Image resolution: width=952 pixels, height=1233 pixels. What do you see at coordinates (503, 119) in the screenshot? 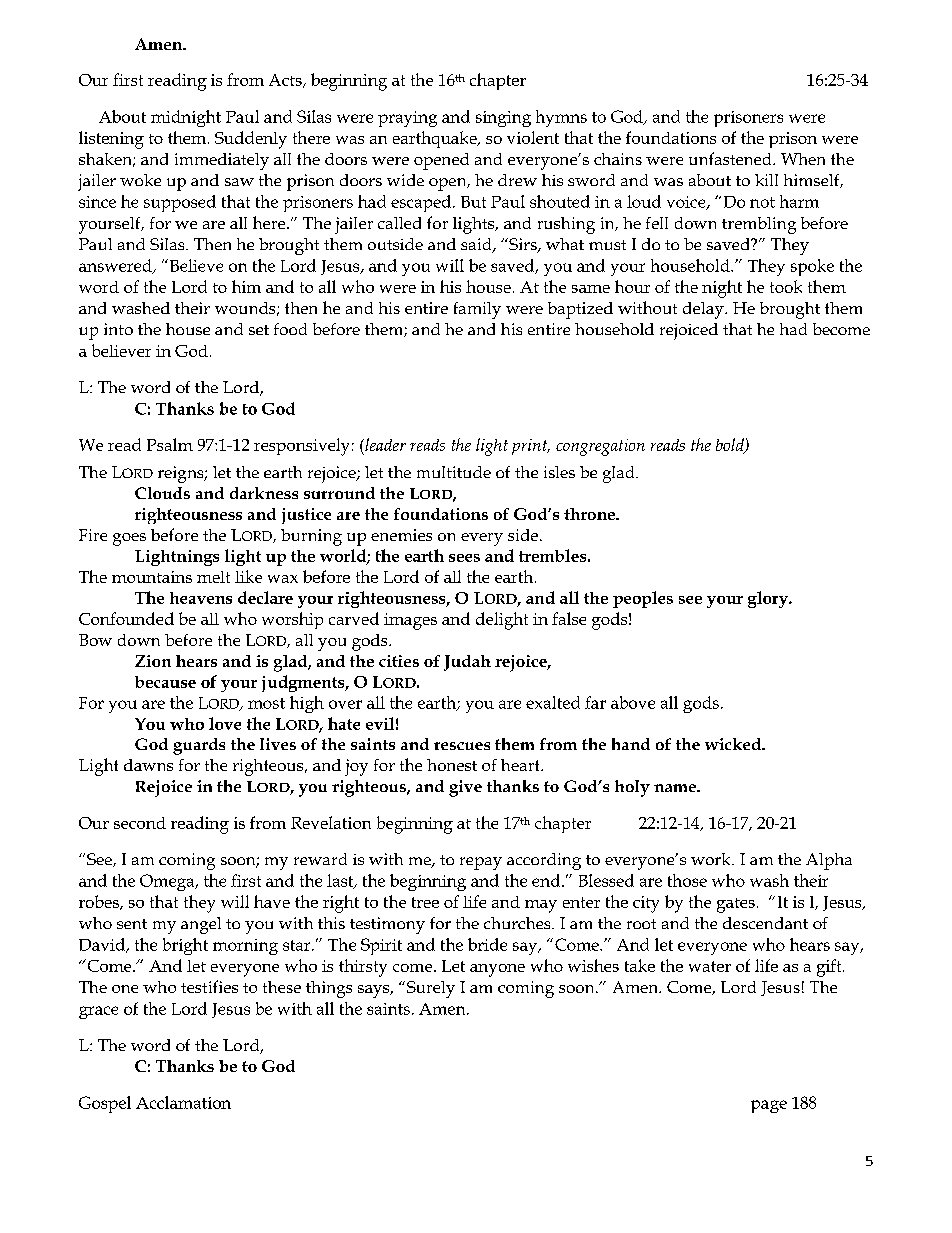
I see `singing` at bounding box center [503, 119].
